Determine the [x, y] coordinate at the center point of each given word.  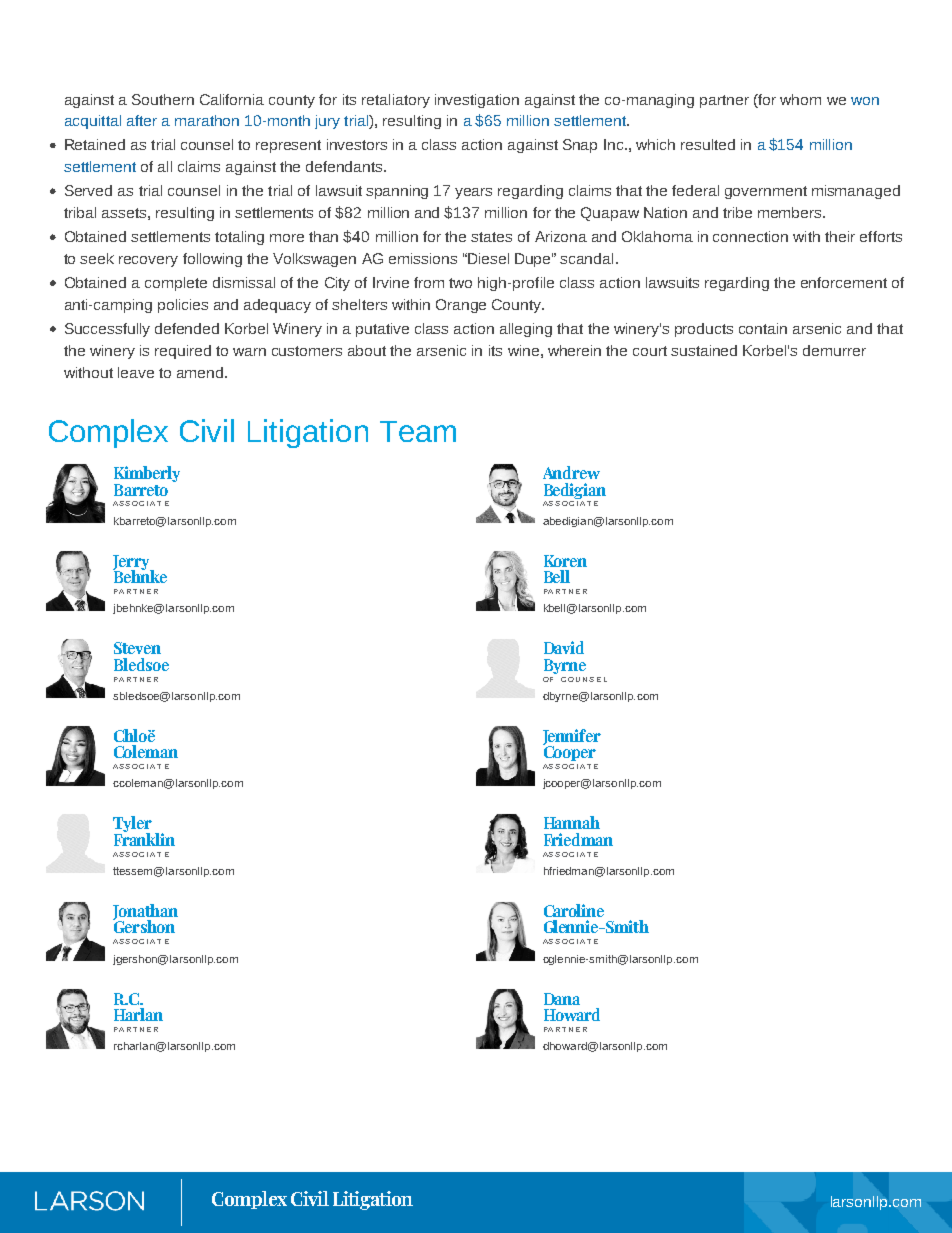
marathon [207, 120]
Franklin [144, 838]
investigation [477, 101]
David [564, 647]
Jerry [132, 563]
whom [800, 99]
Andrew [571, 472]
